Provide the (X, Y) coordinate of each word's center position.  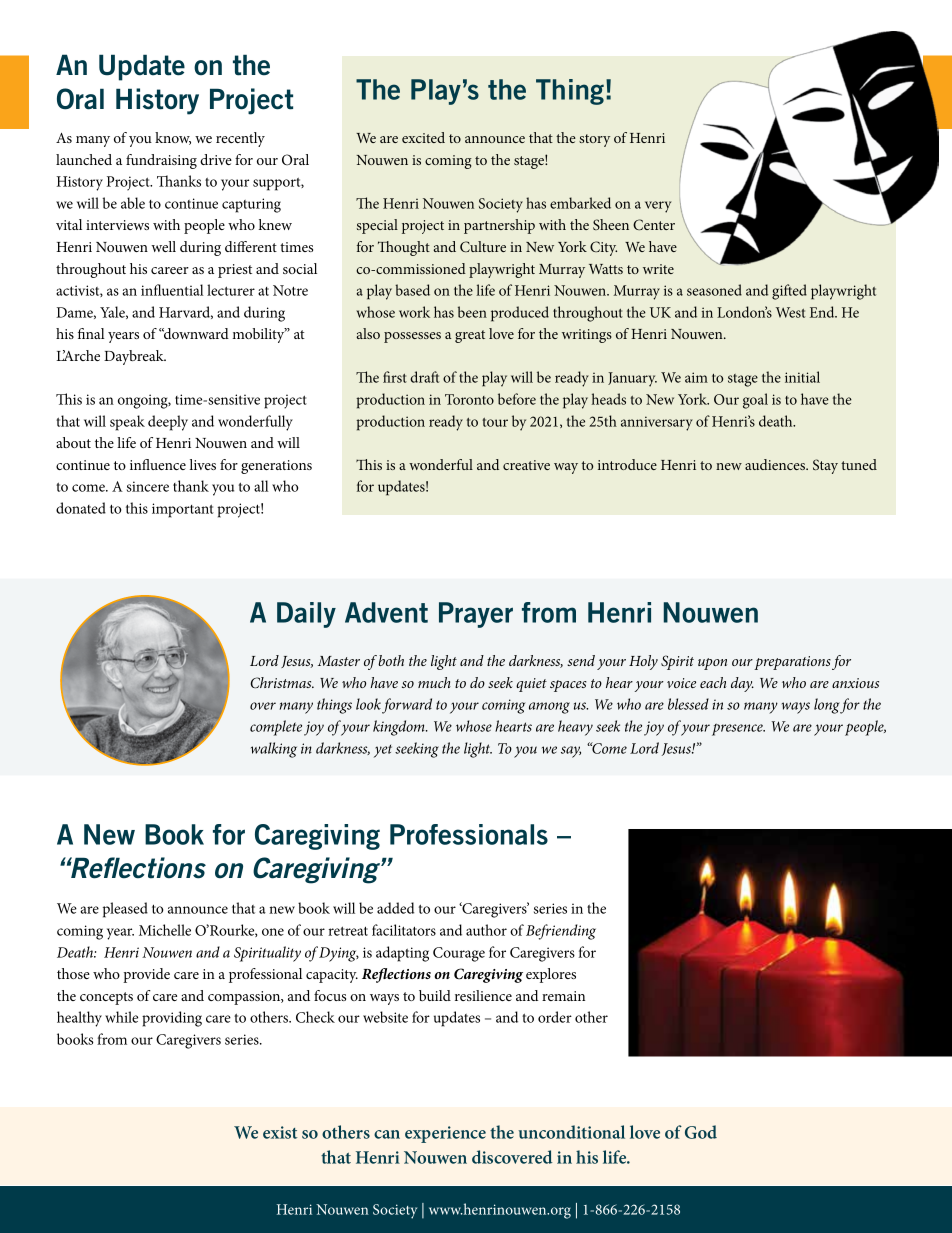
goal (755, 401)
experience (445, 1134)
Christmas (282, 683)
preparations (792, 663)
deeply (168, 423)
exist (280, 1132)
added (395, 908)
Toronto (469, 399)
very (658, 207)
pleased (125, 910)
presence (738, 729)
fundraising (161, 161)
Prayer (476, 615)
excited (423, 137)
